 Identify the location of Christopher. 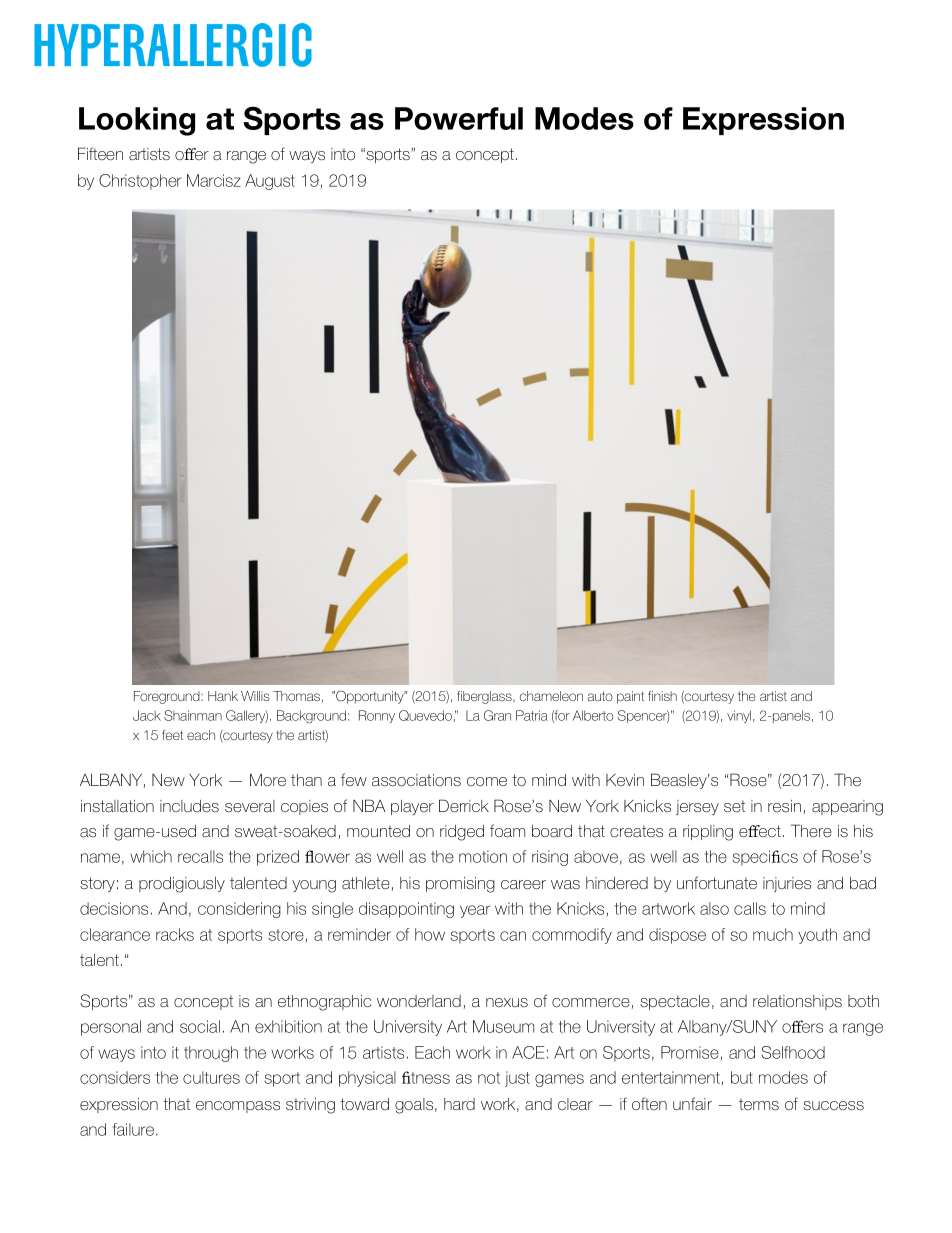
(140, 182).
